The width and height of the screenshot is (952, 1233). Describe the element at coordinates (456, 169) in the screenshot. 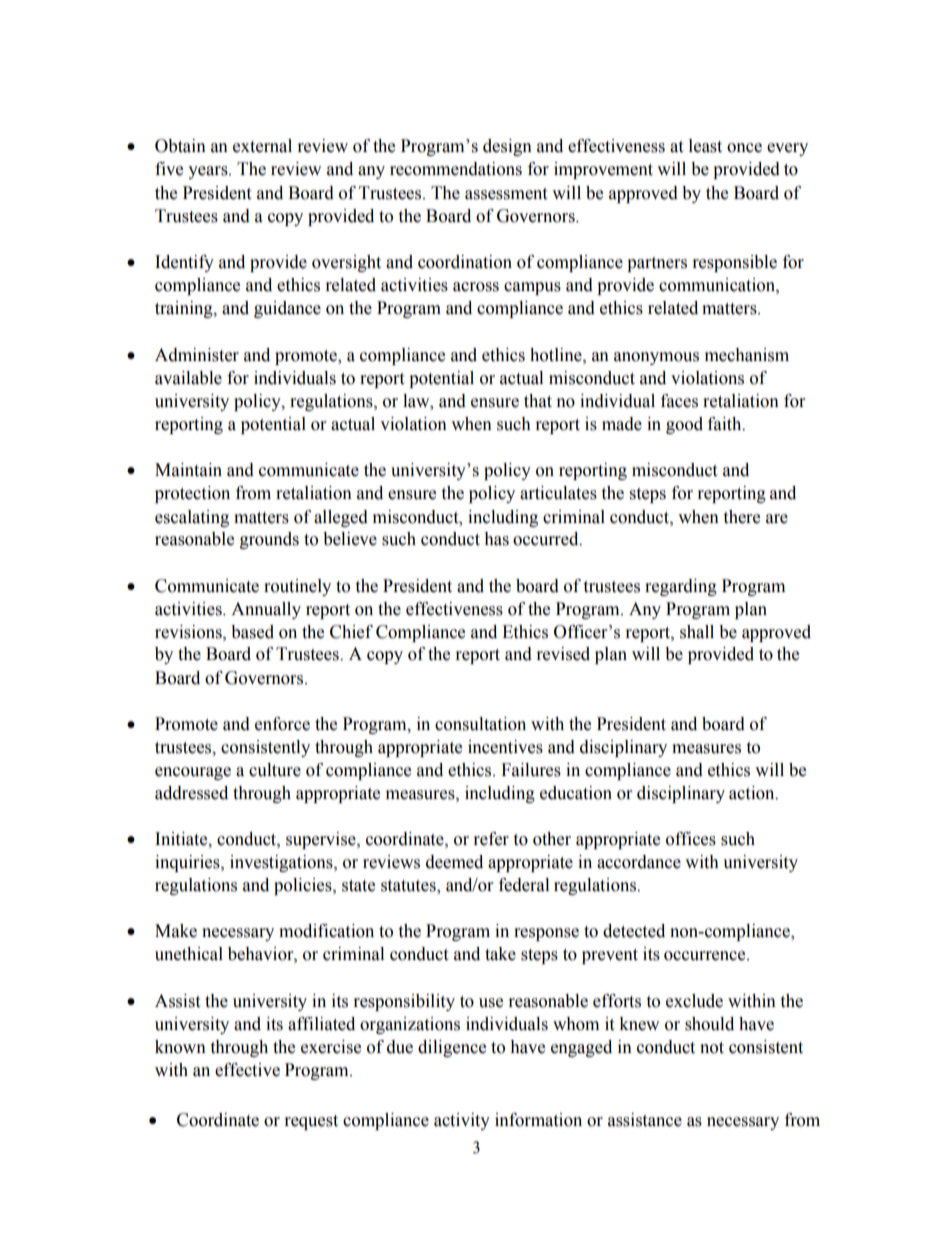

I see `recommendations` at that location.
